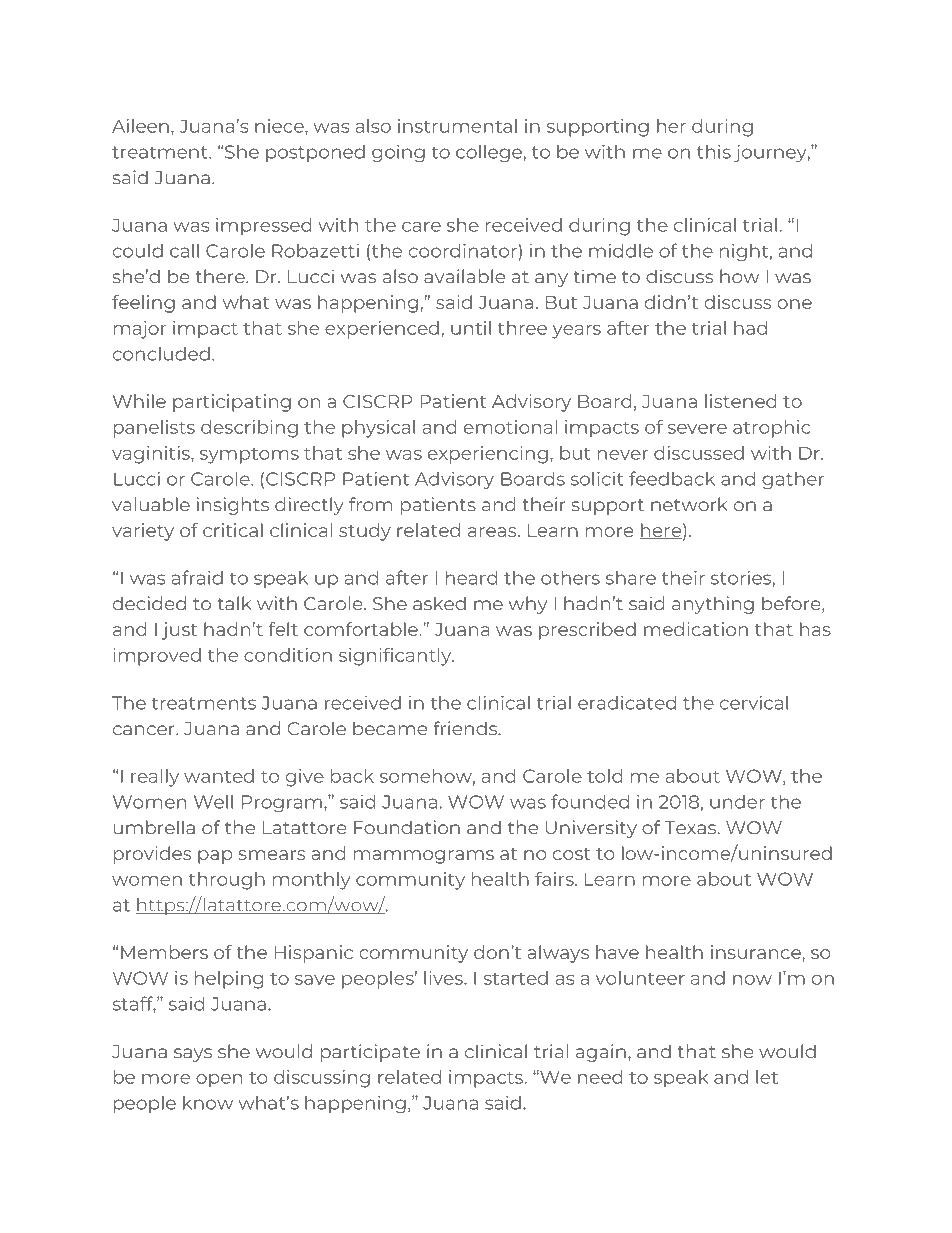 This screenshot has width=952, height=1233. What do you see at coordinates (466, 728) in the screenshot?
I see `friends` at bounding box center [466, 728].
